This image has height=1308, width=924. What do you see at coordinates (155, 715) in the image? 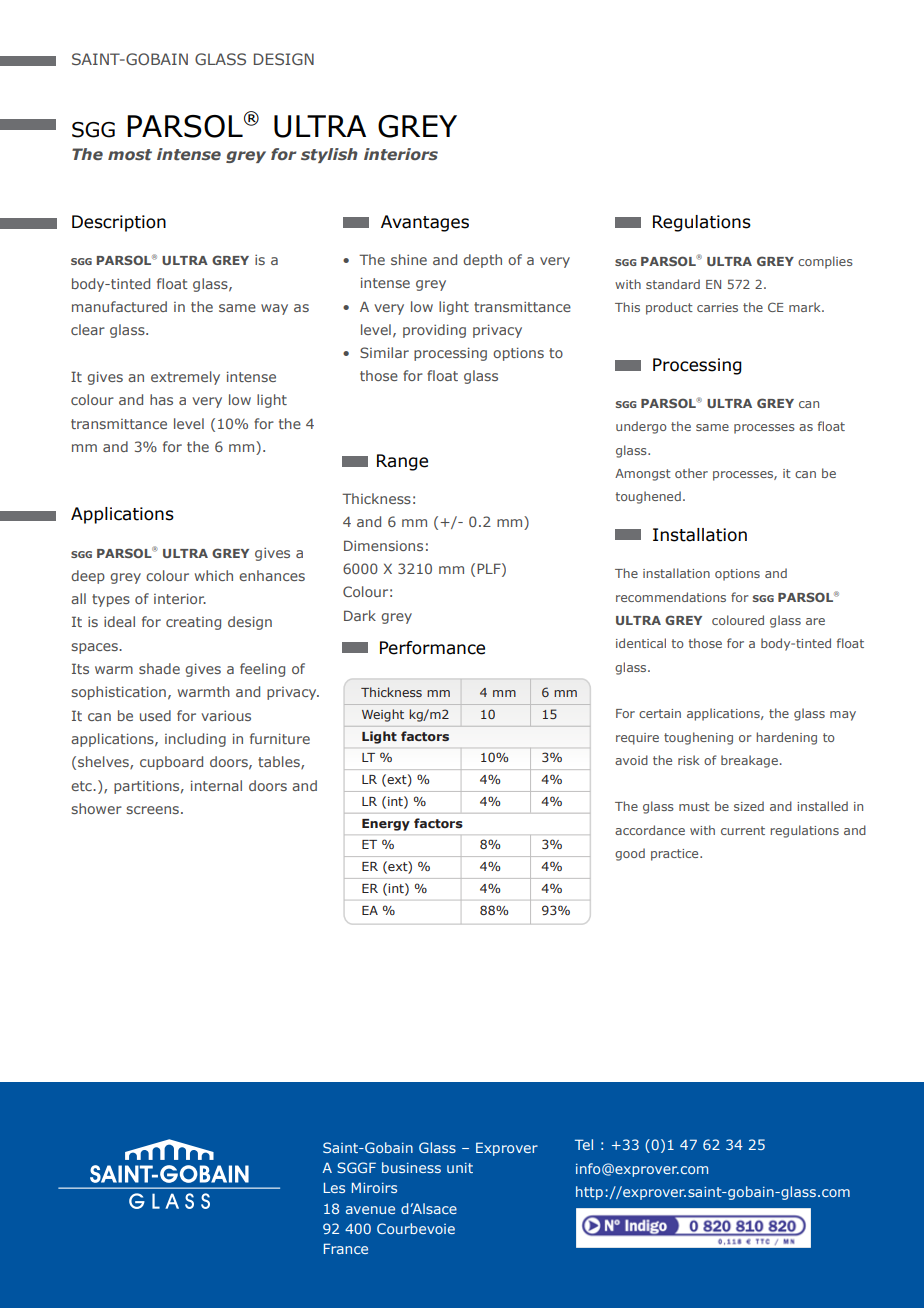
I see `used` at bounding box center [155, 715].
